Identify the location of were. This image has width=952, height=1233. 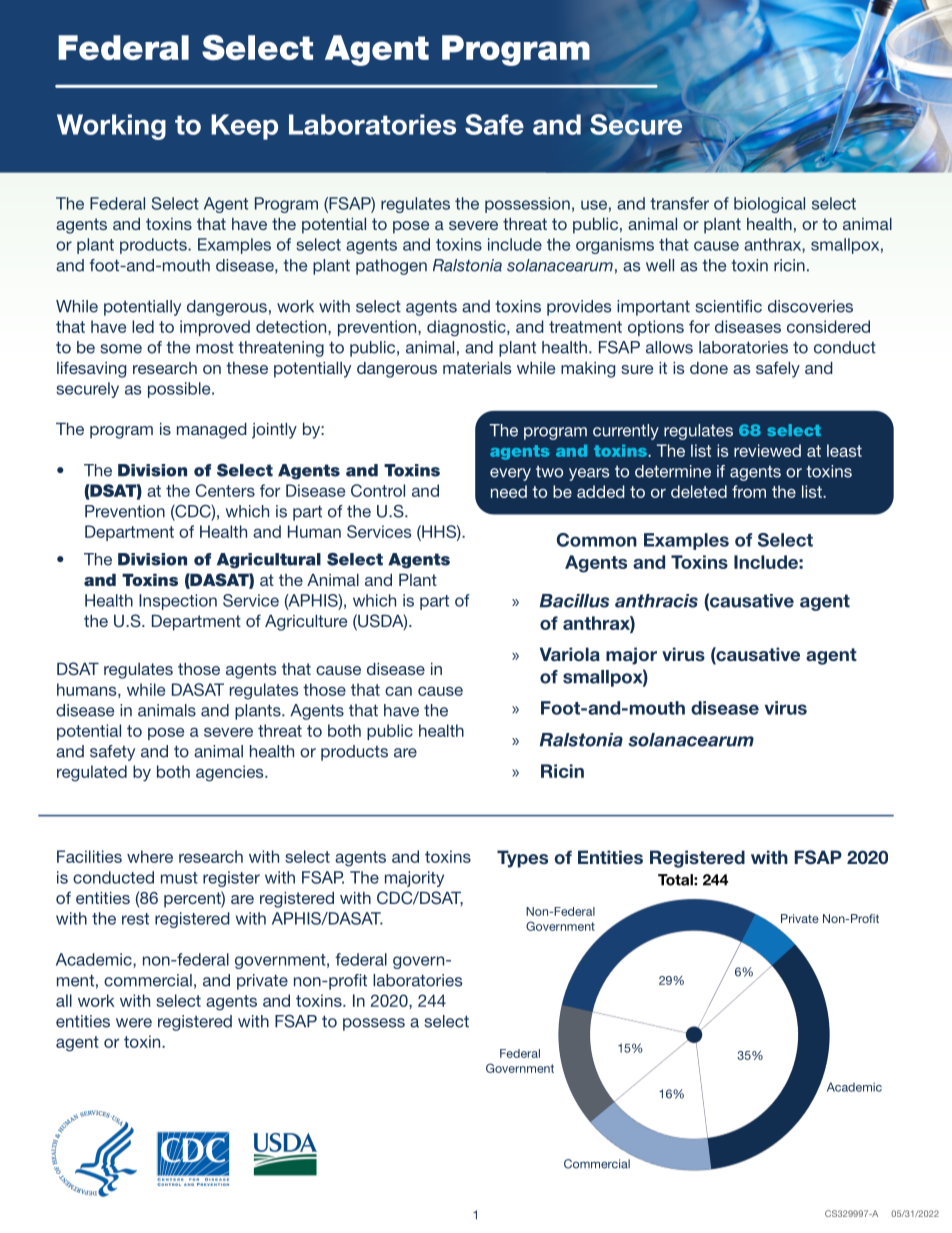
(134, 1023).
